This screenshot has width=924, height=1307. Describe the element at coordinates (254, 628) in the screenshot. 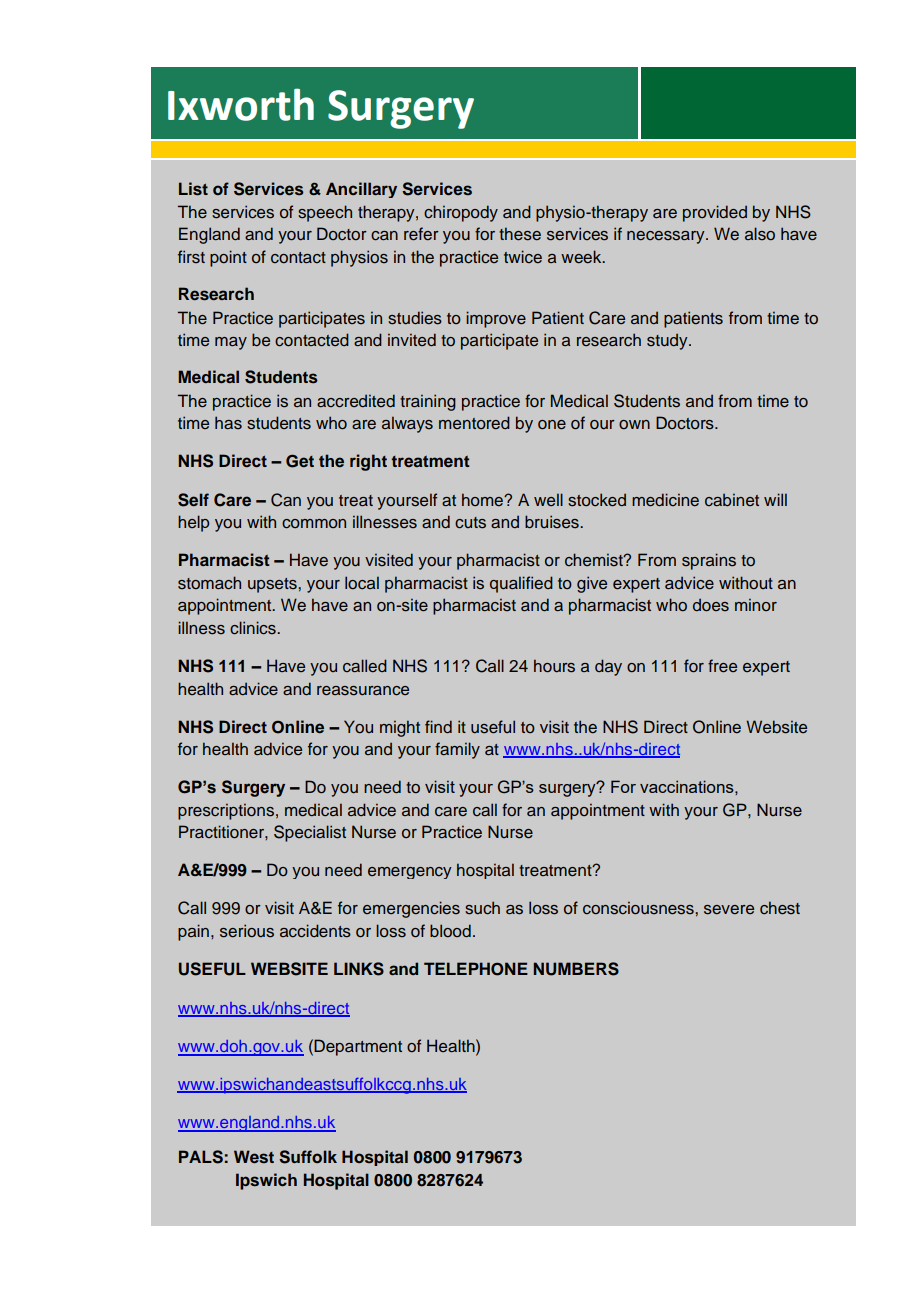

I see `clinics` at that location.
